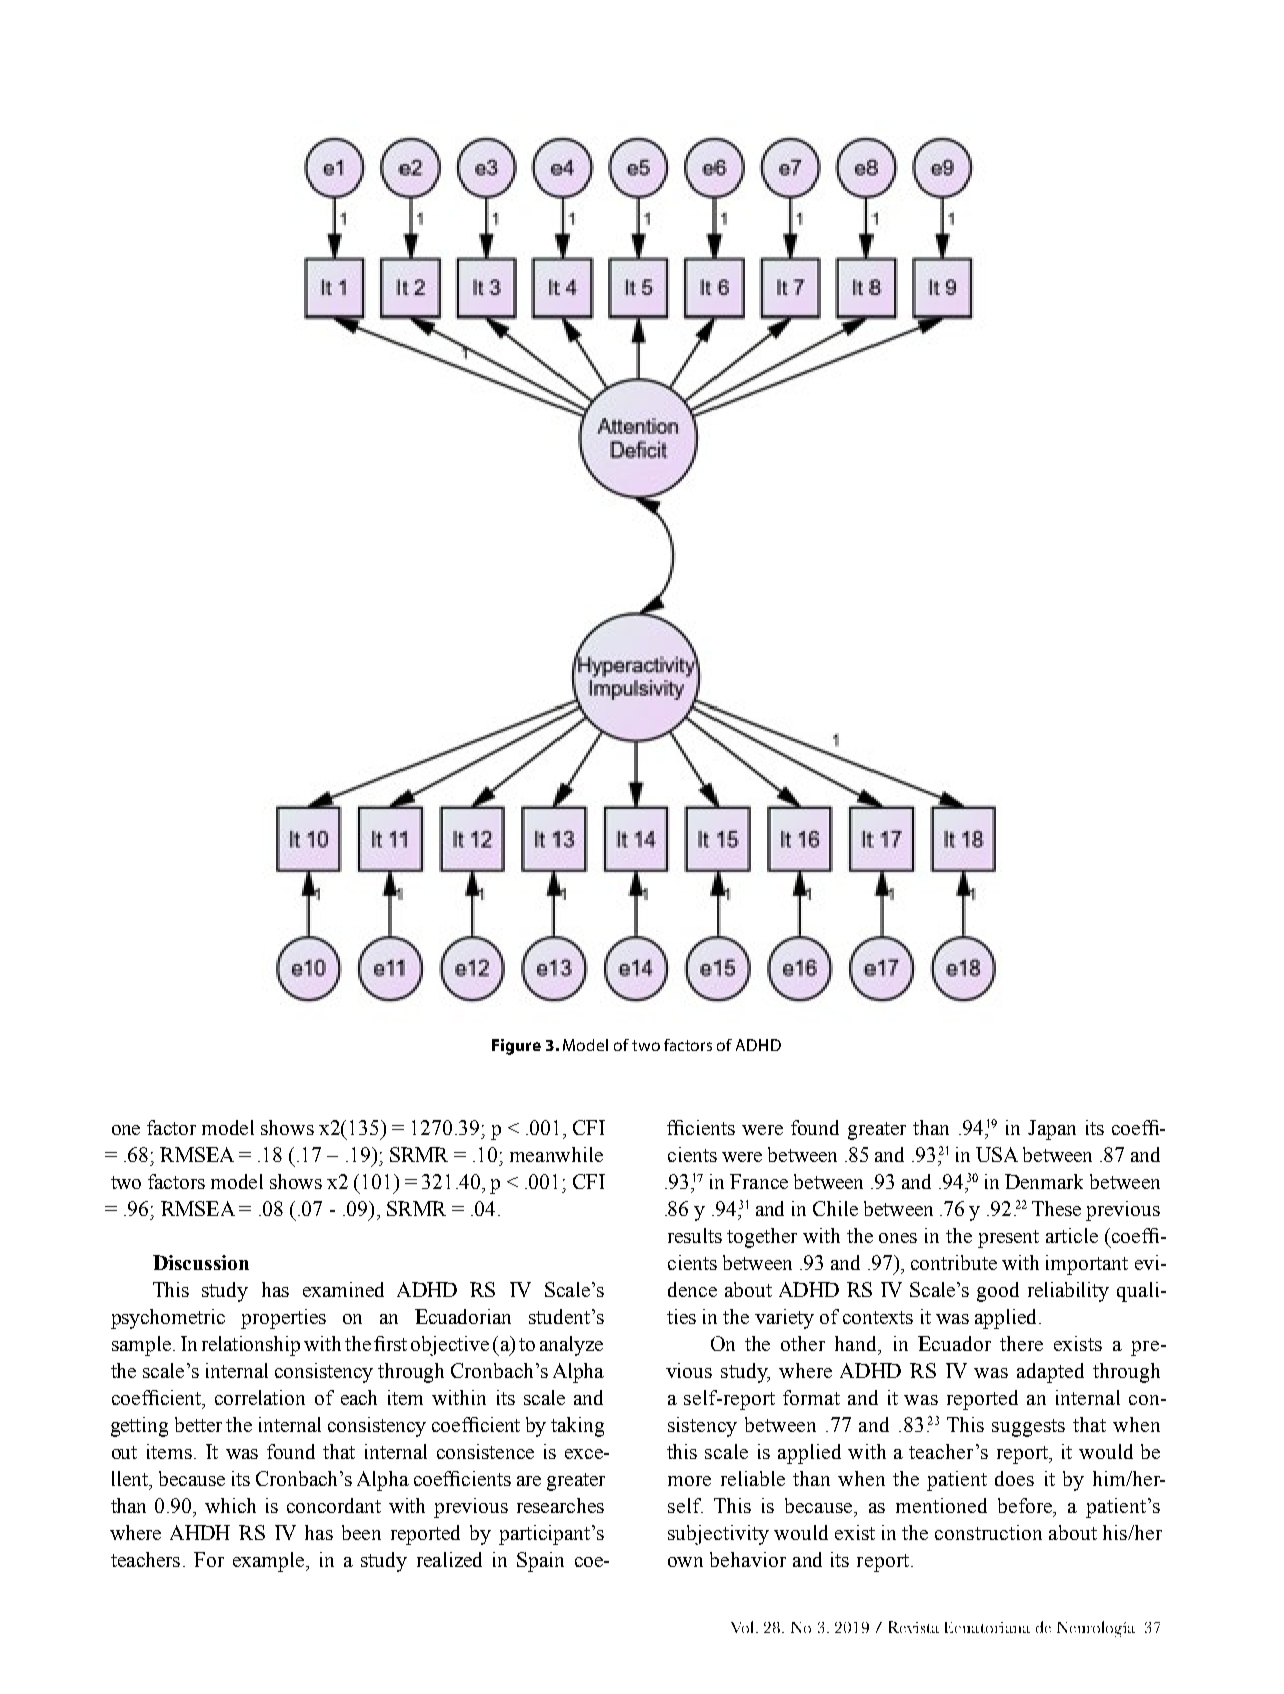 The image size is (1284, 1694). What do you see at coordinates (270, 1562) in the page?
I see `example` at bounding box center [270, 1562].
